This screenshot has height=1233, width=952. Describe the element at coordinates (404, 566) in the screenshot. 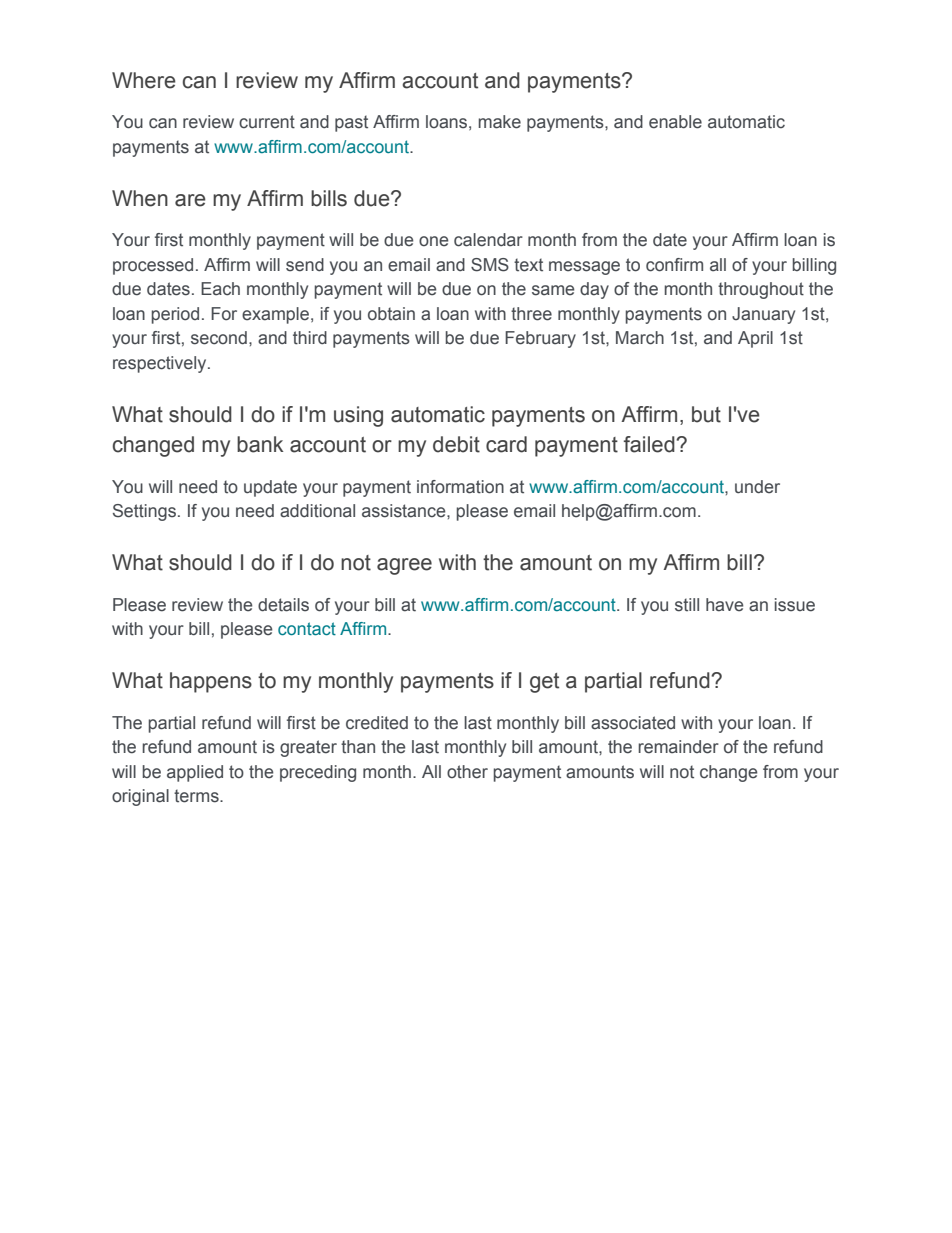

I see `agree` at that location.
